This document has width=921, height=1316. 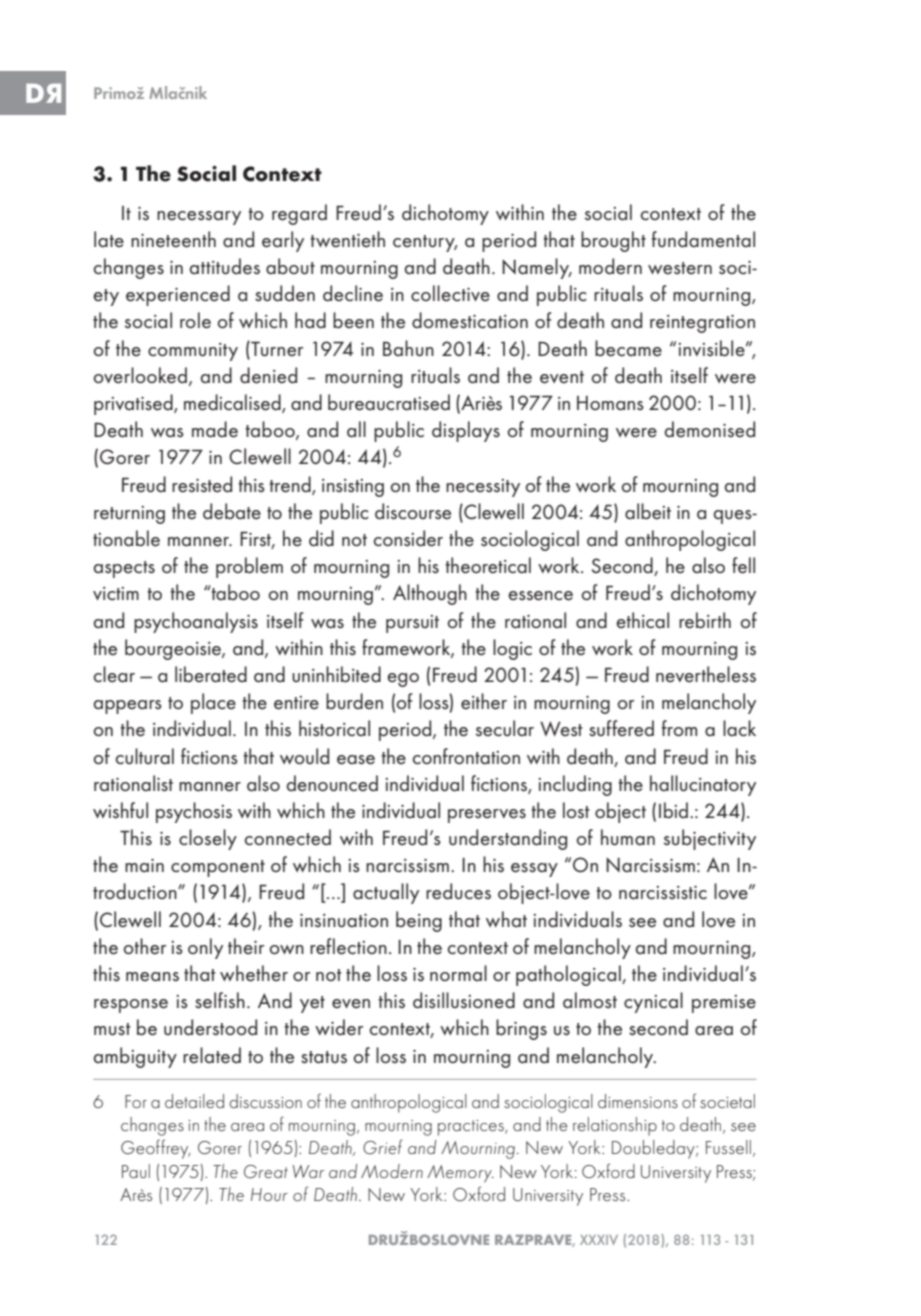 What do you see at coordinates (425, 243) in the document?
I see `century` at bounding box center [425, 243].
